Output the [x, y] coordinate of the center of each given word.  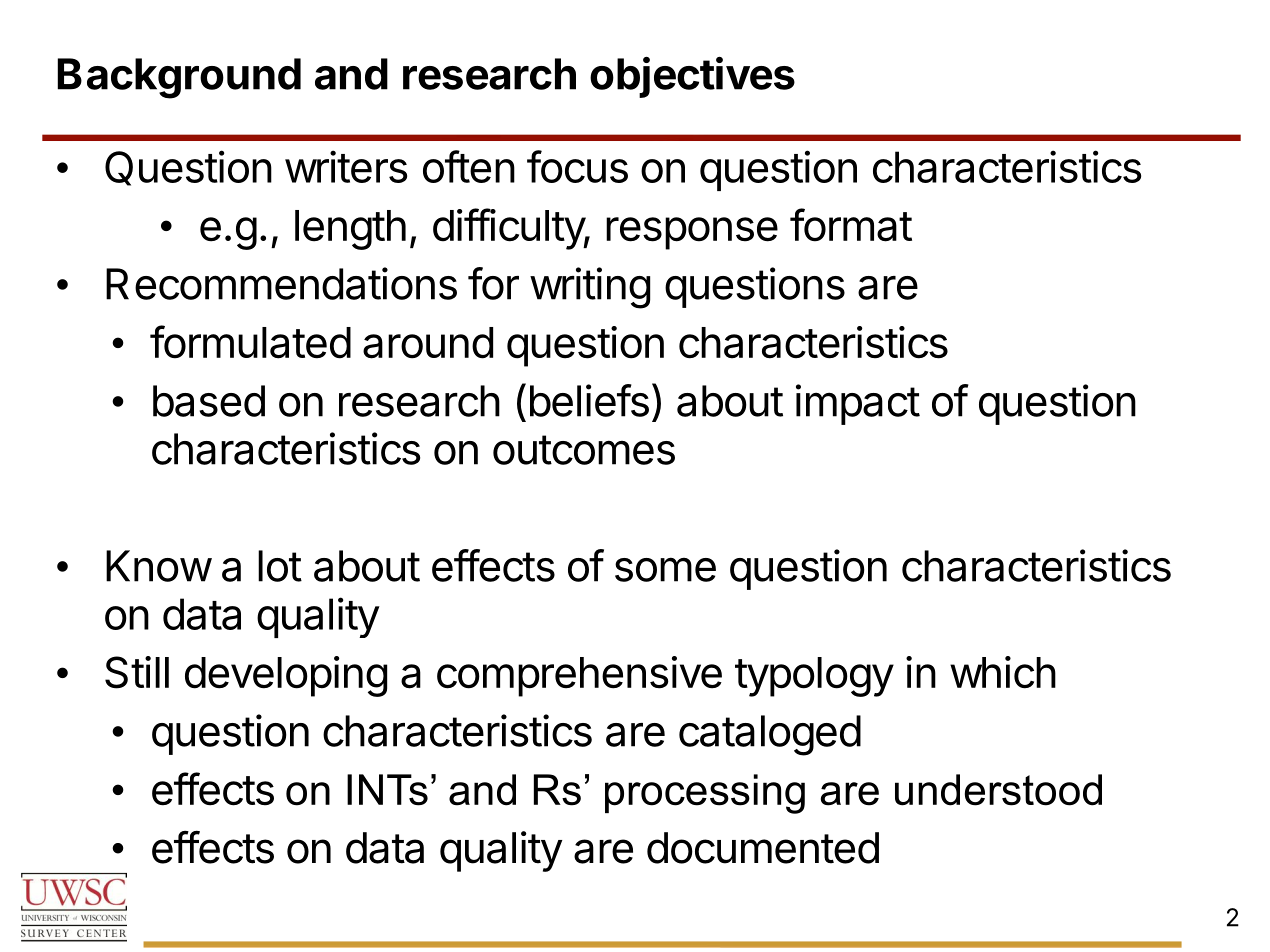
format [851, 225]
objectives [692, 77]
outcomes [584, 450]
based [209, 401]
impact [858, 404]
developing [286, 676]
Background [179, 78]
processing [705, 794]
